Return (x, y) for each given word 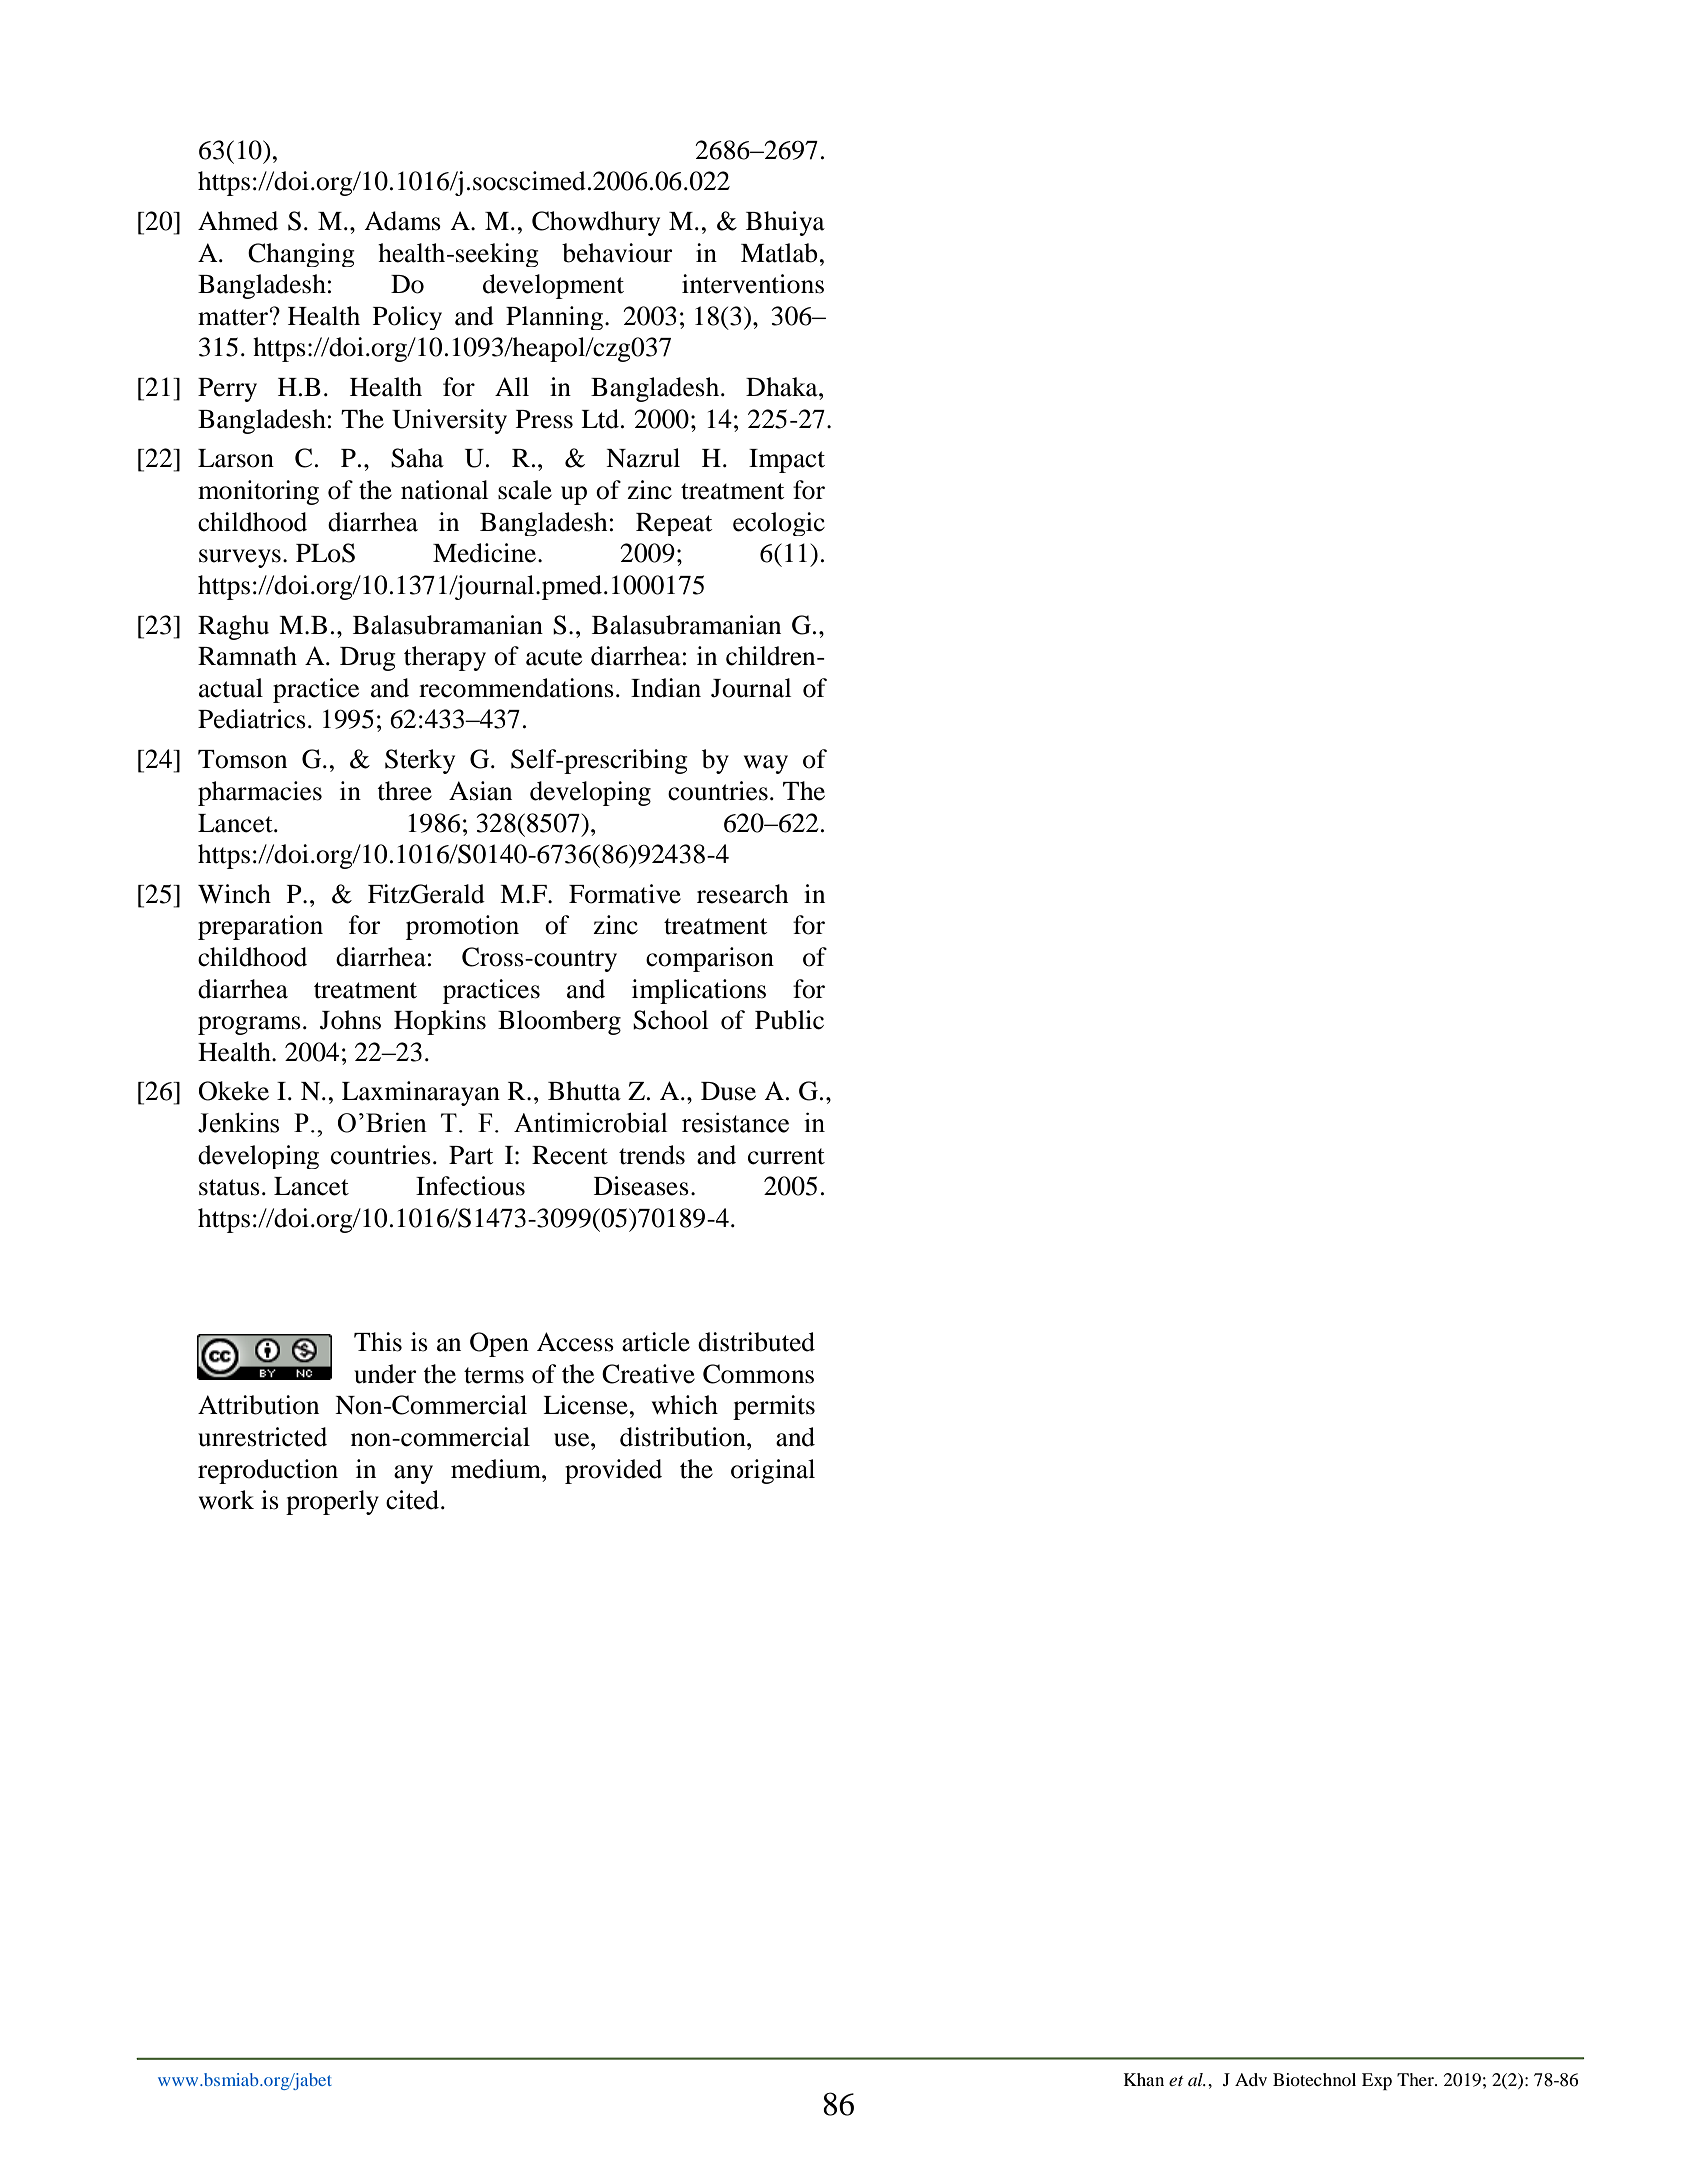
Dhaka (783, 387)
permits (774, 1407)
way (766, 764)
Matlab (779, 253)
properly (332, 1502)
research (742, 894)
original (773, 1471)
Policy (407, 318)
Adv (1251, 2079)
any (413, 1474)
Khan (1144, 2079)
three (404, 791)
